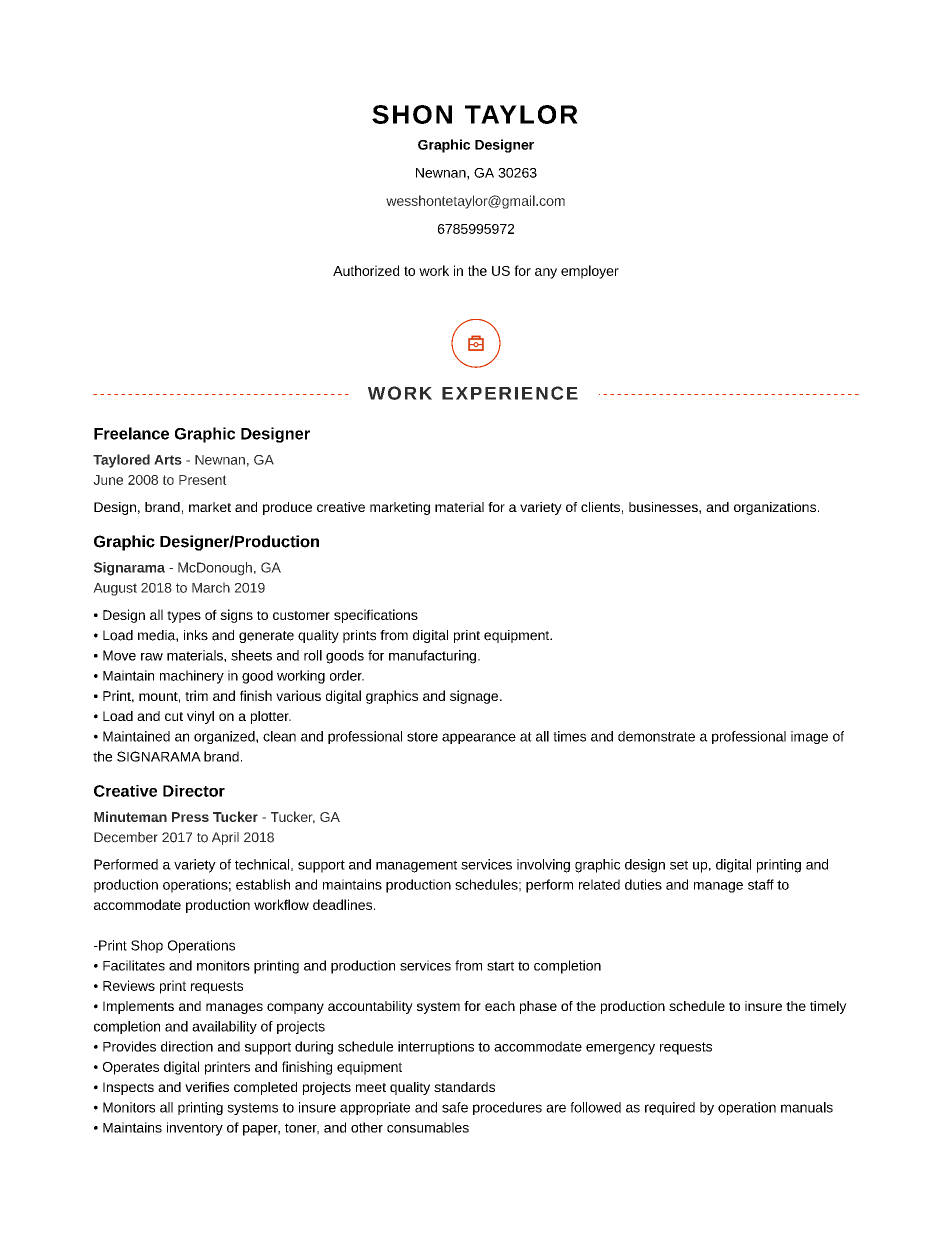 The height and width of the page is (1233, 952). What do you see at coordinates (590, 272) in the page?
I see `employer` at bounding box center [590, 272].
